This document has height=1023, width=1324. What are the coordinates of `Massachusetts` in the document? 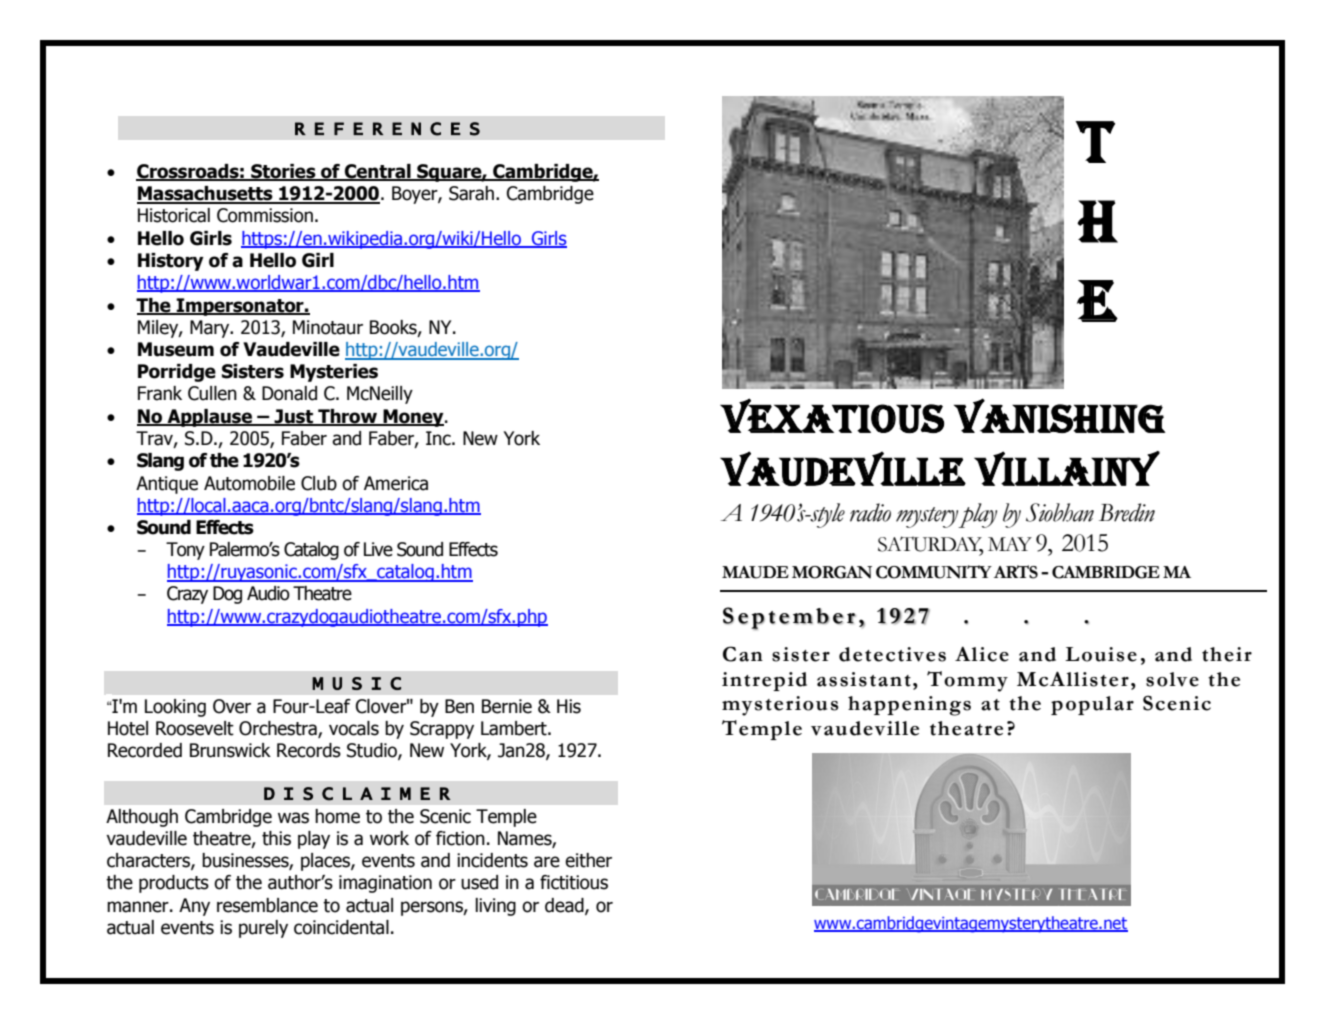 It's located at (206, 194).
